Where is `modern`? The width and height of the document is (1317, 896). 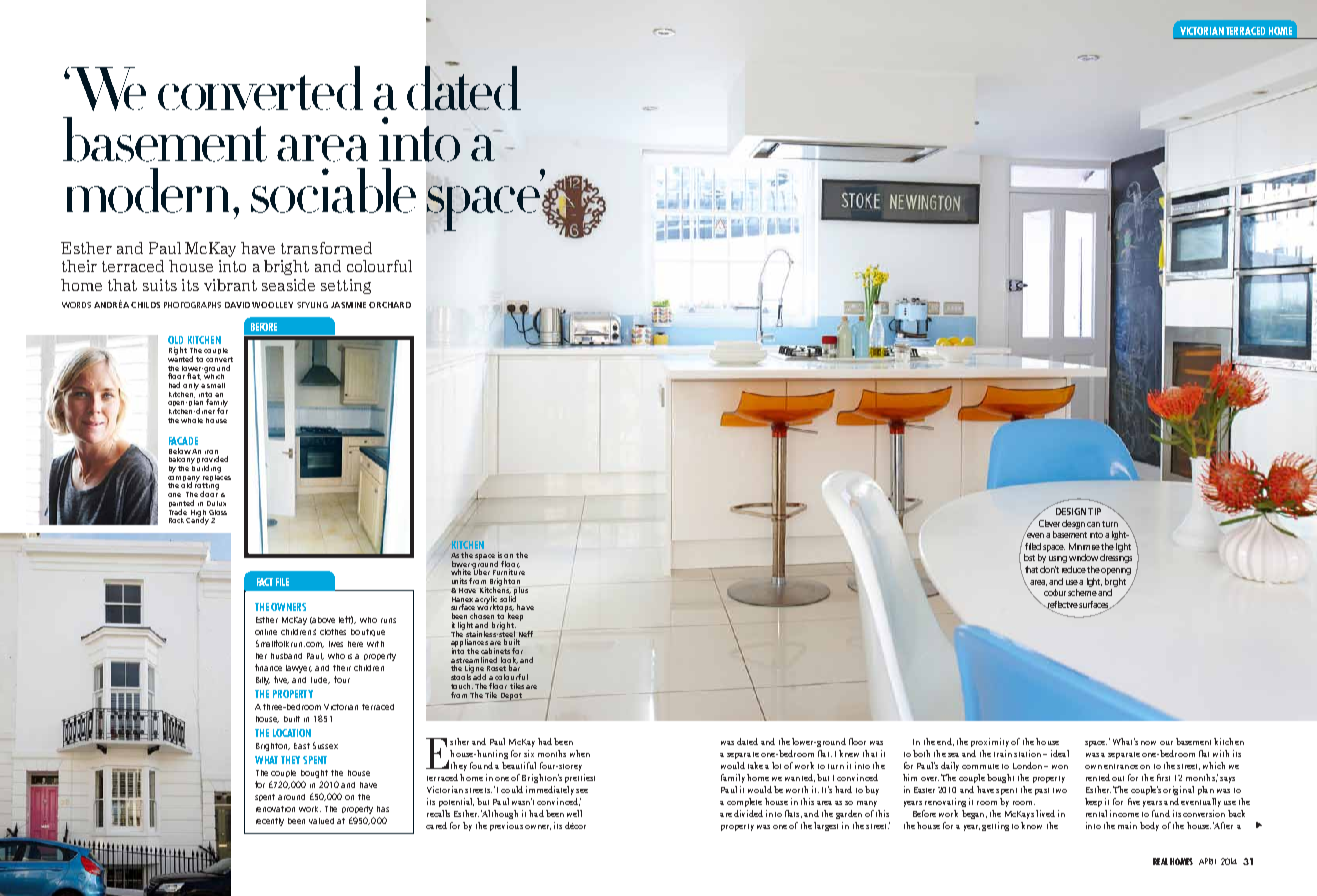 modern is located at coordinates (151, 190).
